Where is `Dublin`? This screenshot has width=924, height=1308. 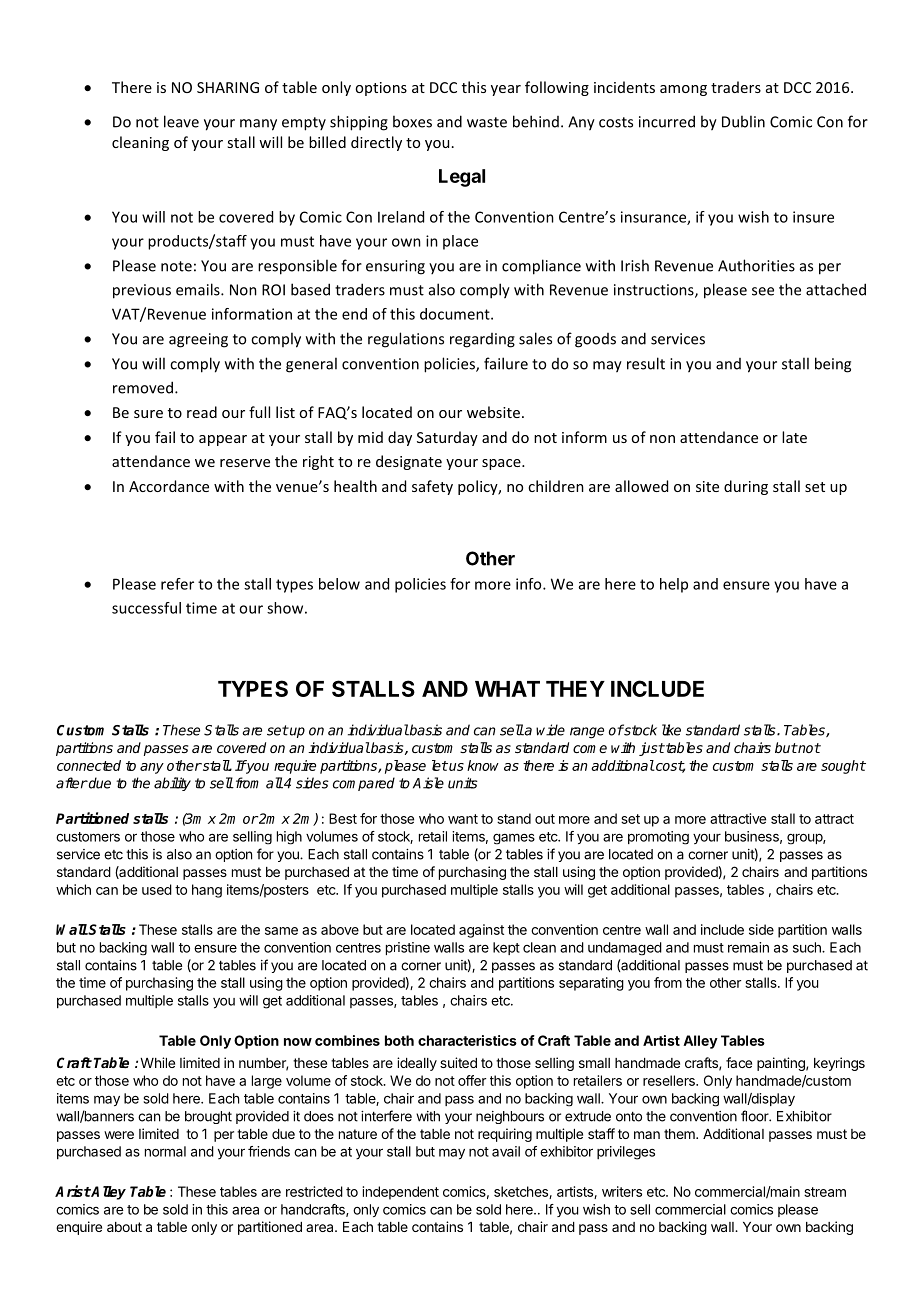 Dublin is located at coordinates (743, 121).
